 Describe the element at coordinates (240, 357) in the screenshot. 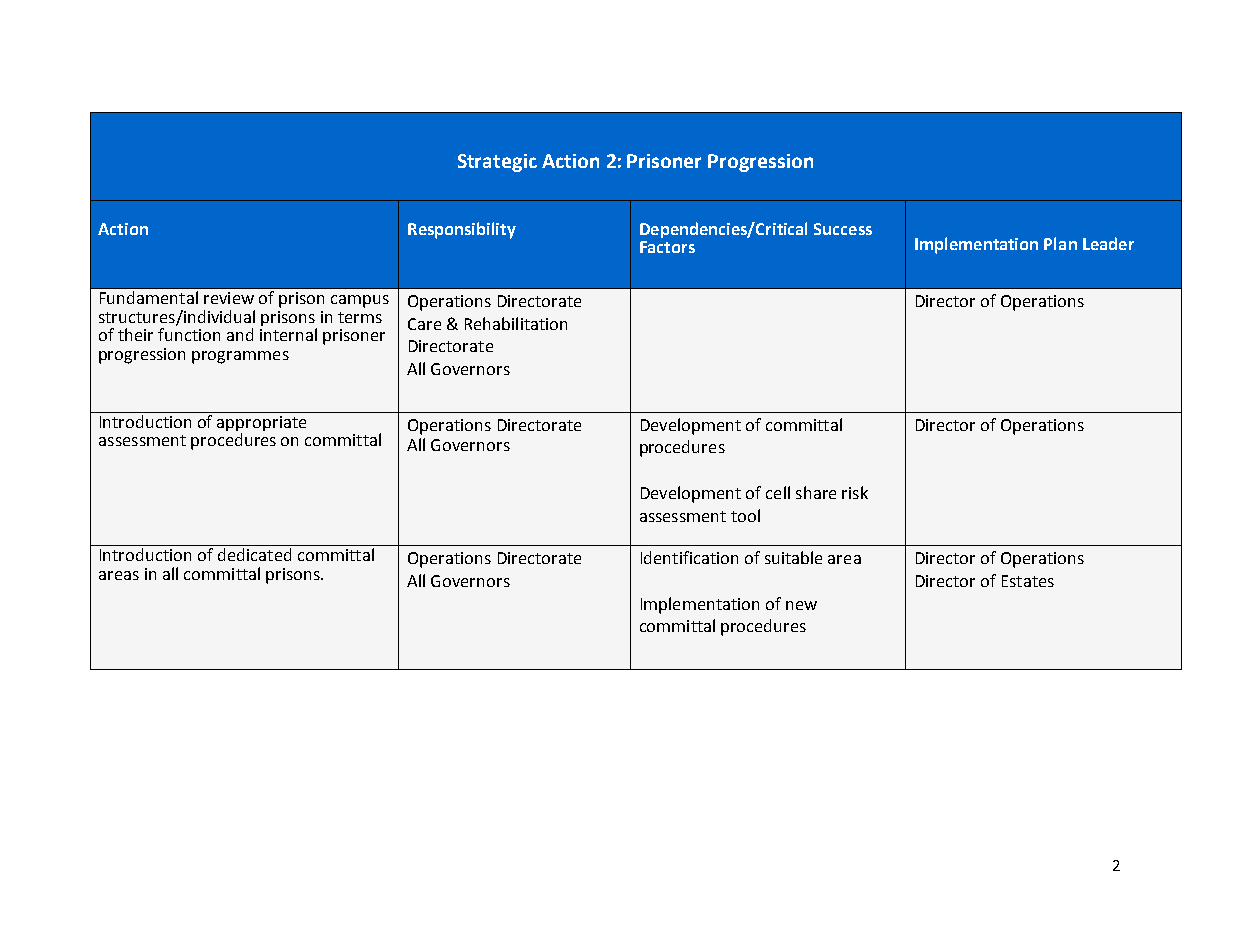

I see `programmes` at that location.
